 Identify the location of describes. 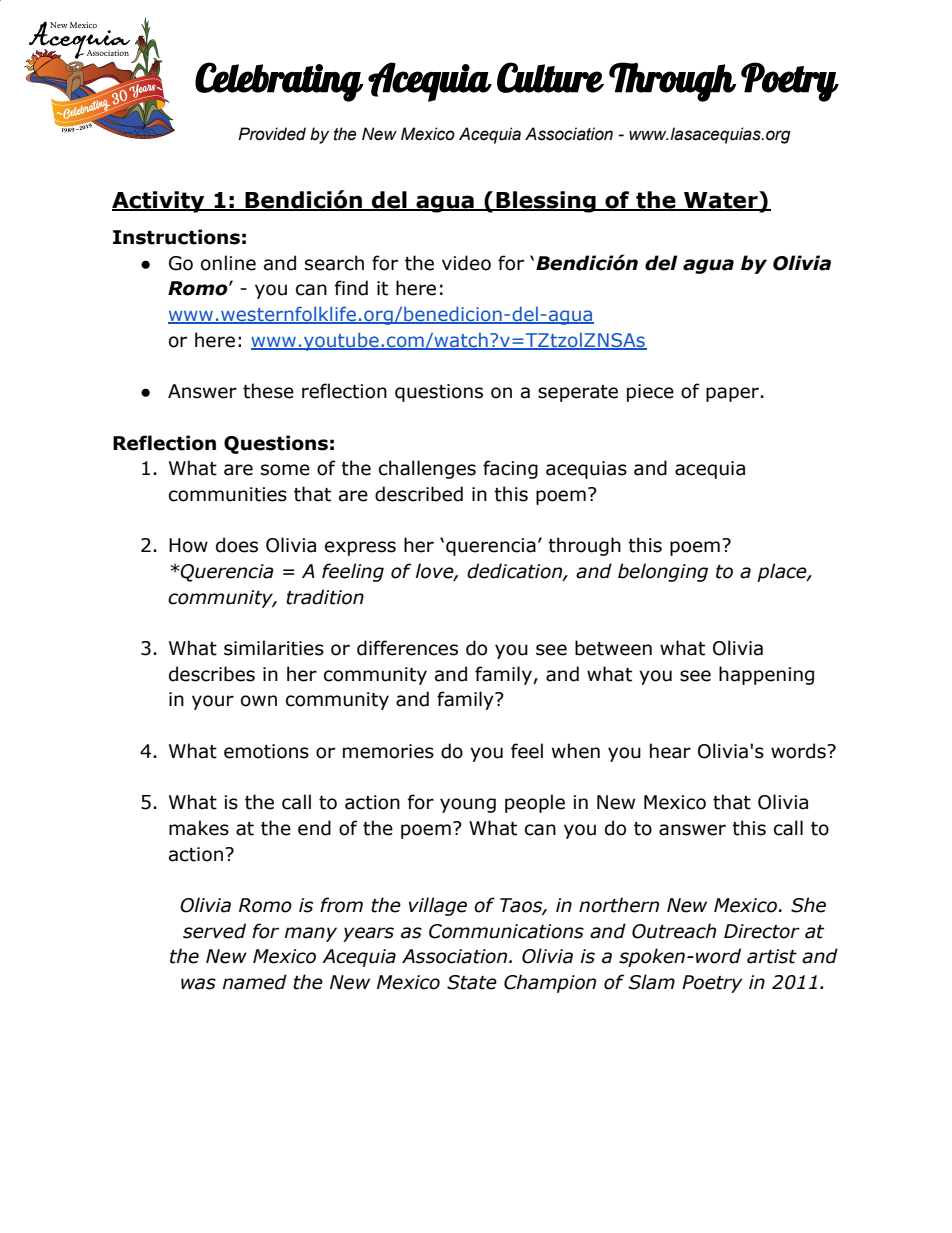
(212, 674).
